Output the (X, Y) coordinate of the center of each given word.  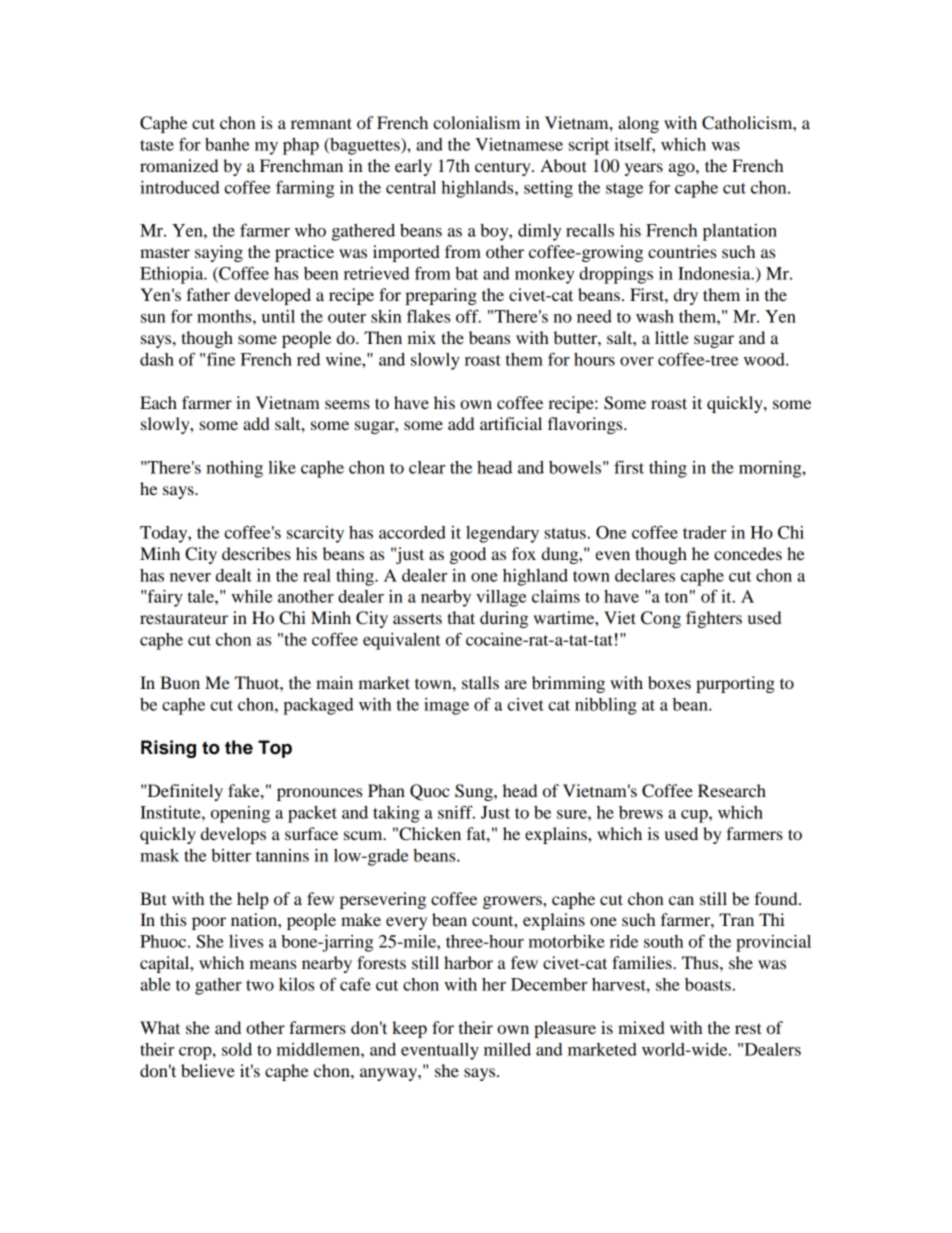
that (461, 617)
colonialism (476, 122)
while (251, 596)
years (644, 169)
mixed (641, 1027)
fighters (714, 619)
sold (237, 1049)
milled (507, 1049)
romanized (179, 165)
